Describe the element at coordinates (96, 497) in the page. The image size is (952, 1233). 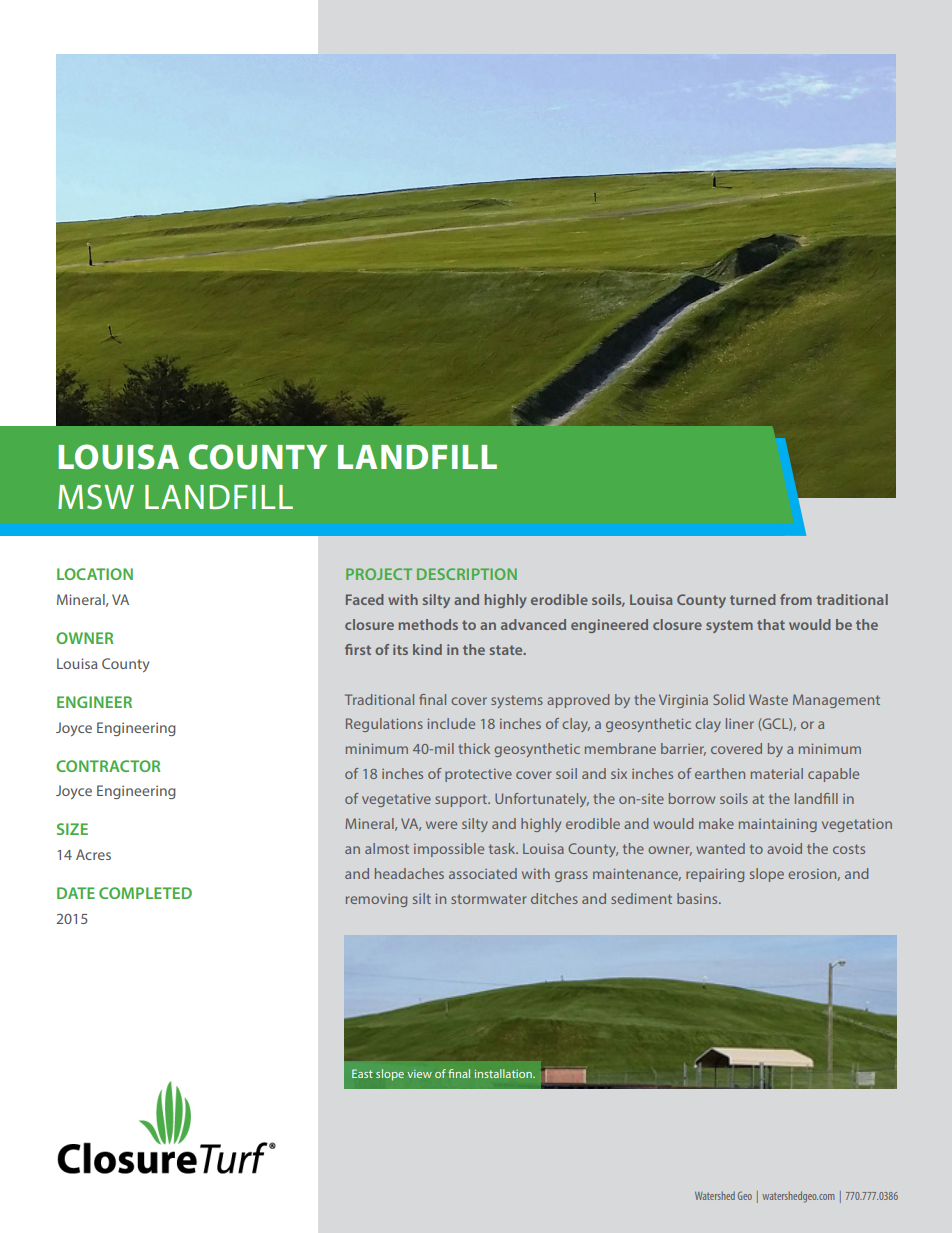
I see `MSW` at that location.
